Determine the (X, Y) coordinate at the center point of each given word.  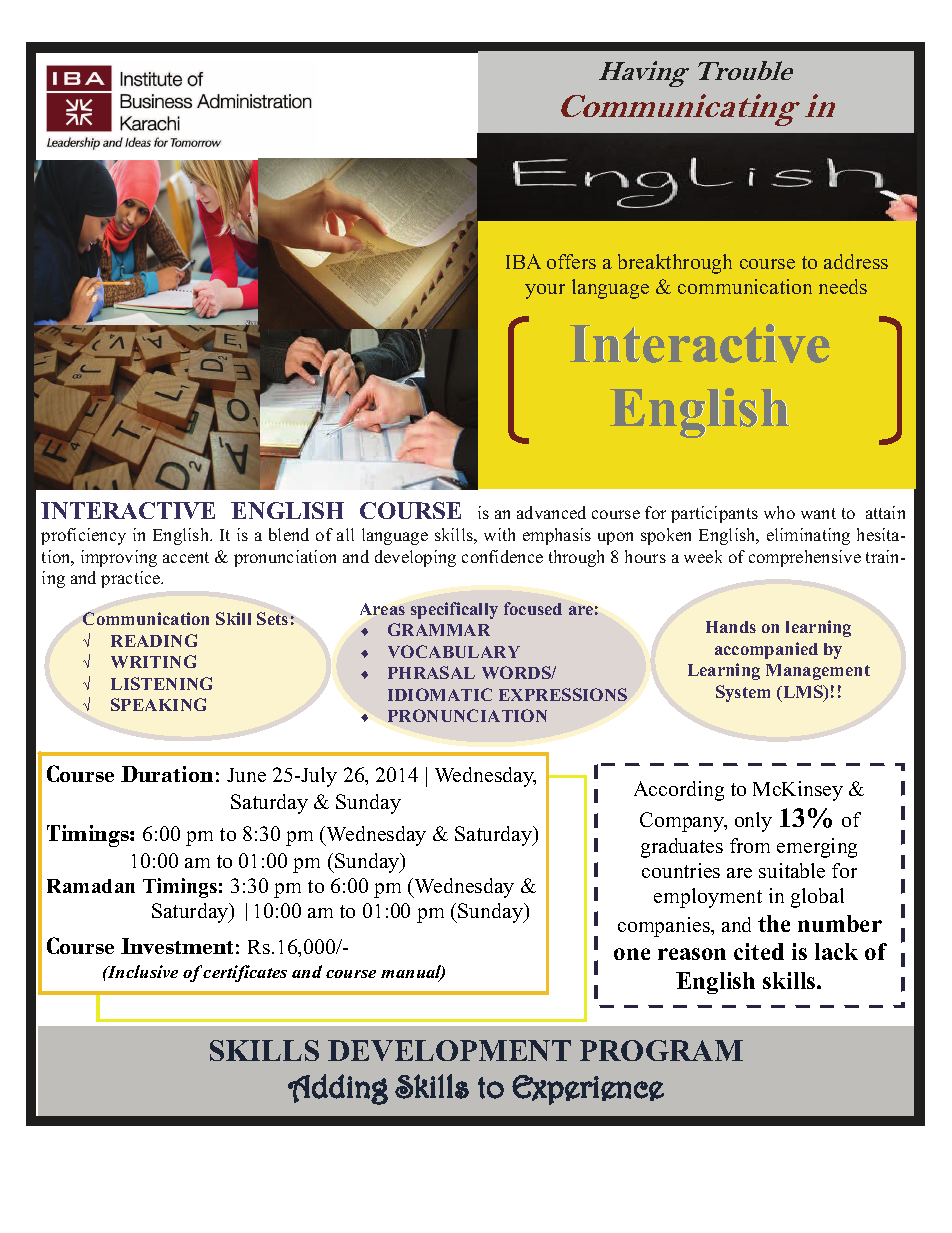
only (753, 822)
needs (843, 286)
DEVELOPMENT (449, 1050)
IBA (523, 261)
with (499, 534)
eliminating (808, 536)
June (246, 775)
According (679, 791)
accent (186, 557)
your (545, 291)
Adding (338, 1089)
